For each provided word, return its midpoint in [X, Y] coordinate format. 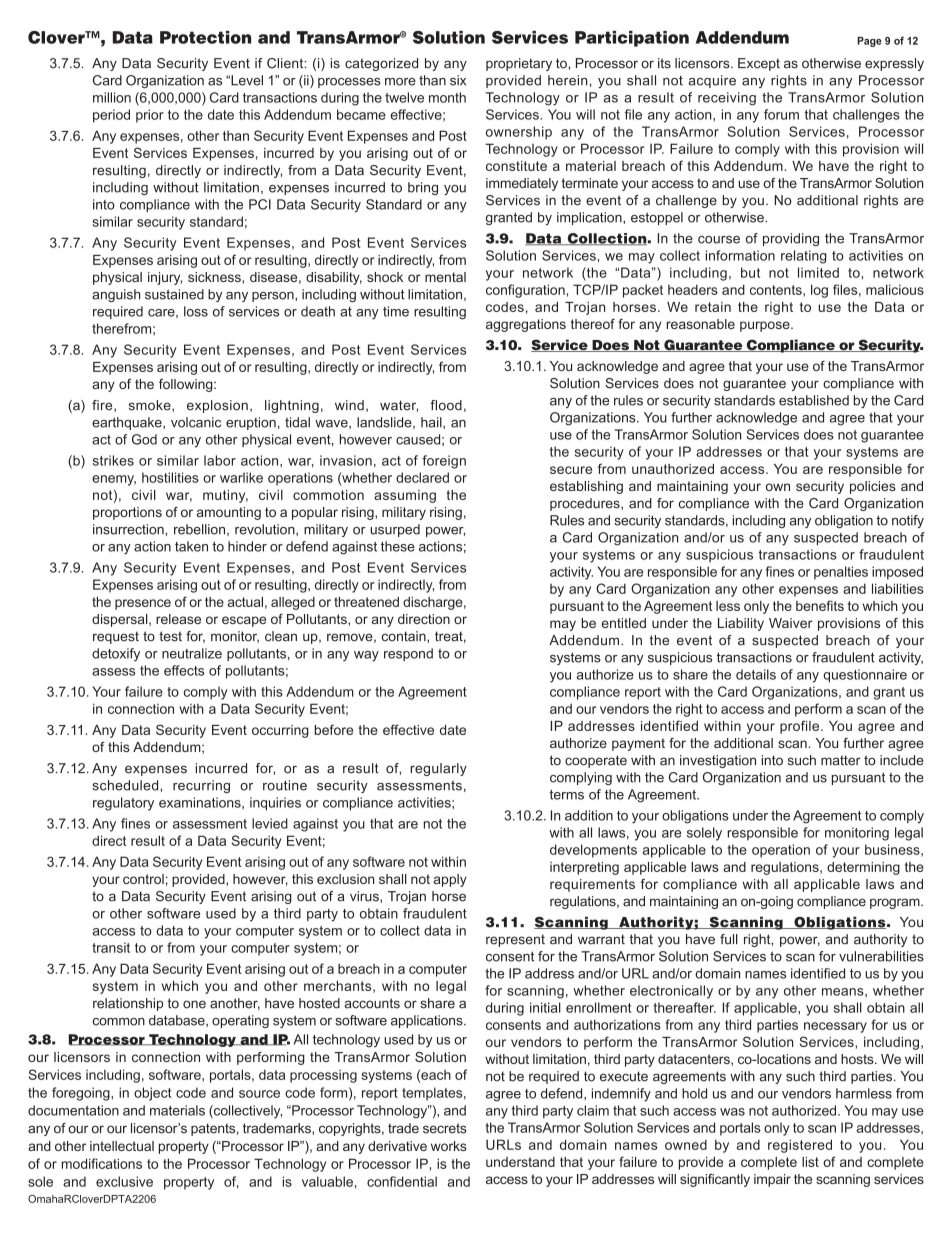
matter [841, 760]
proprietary [519, 64]
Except [759, 64]
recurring [201, 786]
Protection [205, 37]
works [449, 1146]
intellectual [122, 1146]
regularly [438, 769]
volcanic [196, 422]
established [814, 400]
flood [446, 405]
